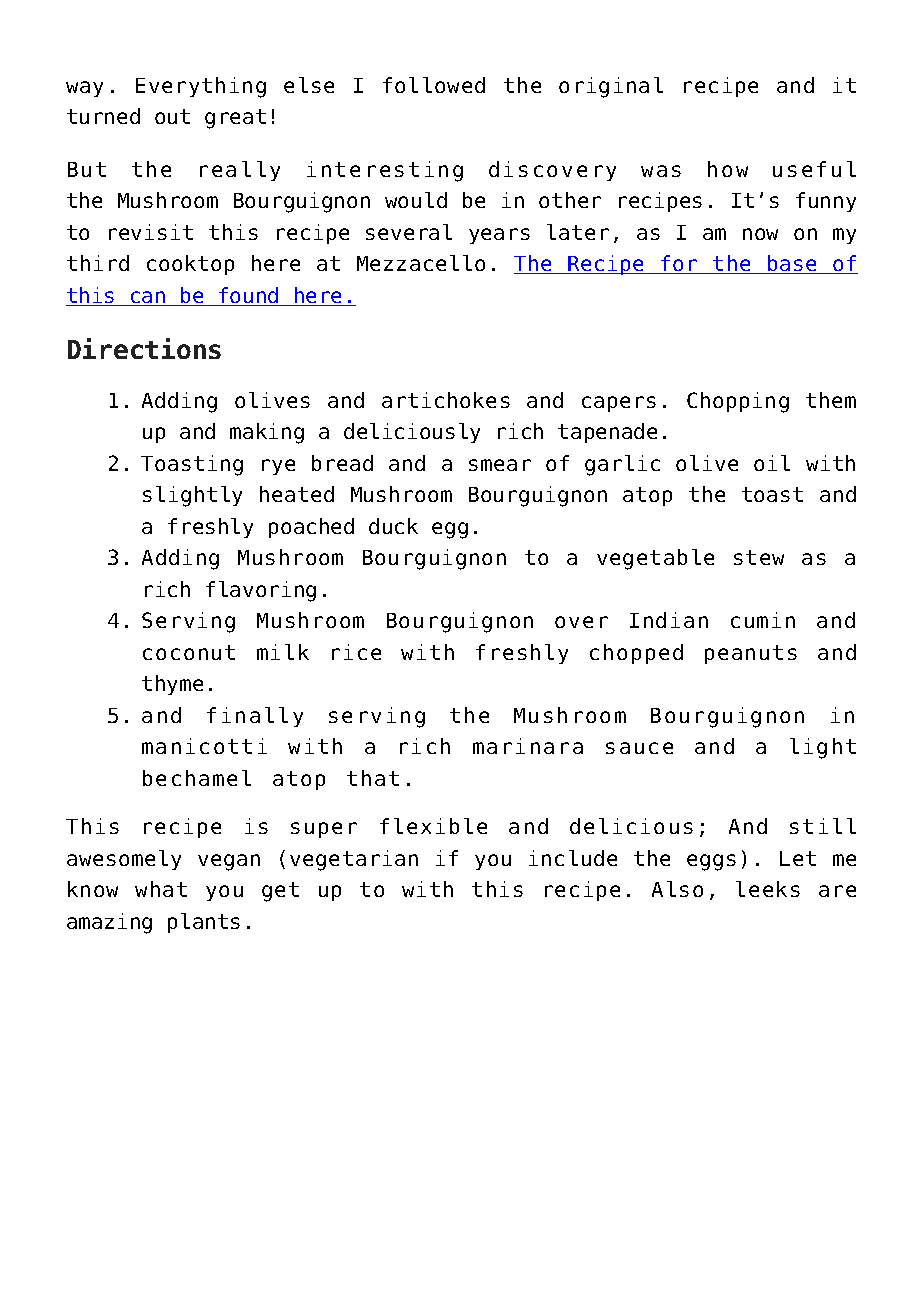 The width and height of the document is (924, 1308). I want to click on what, so click(161, 889).
